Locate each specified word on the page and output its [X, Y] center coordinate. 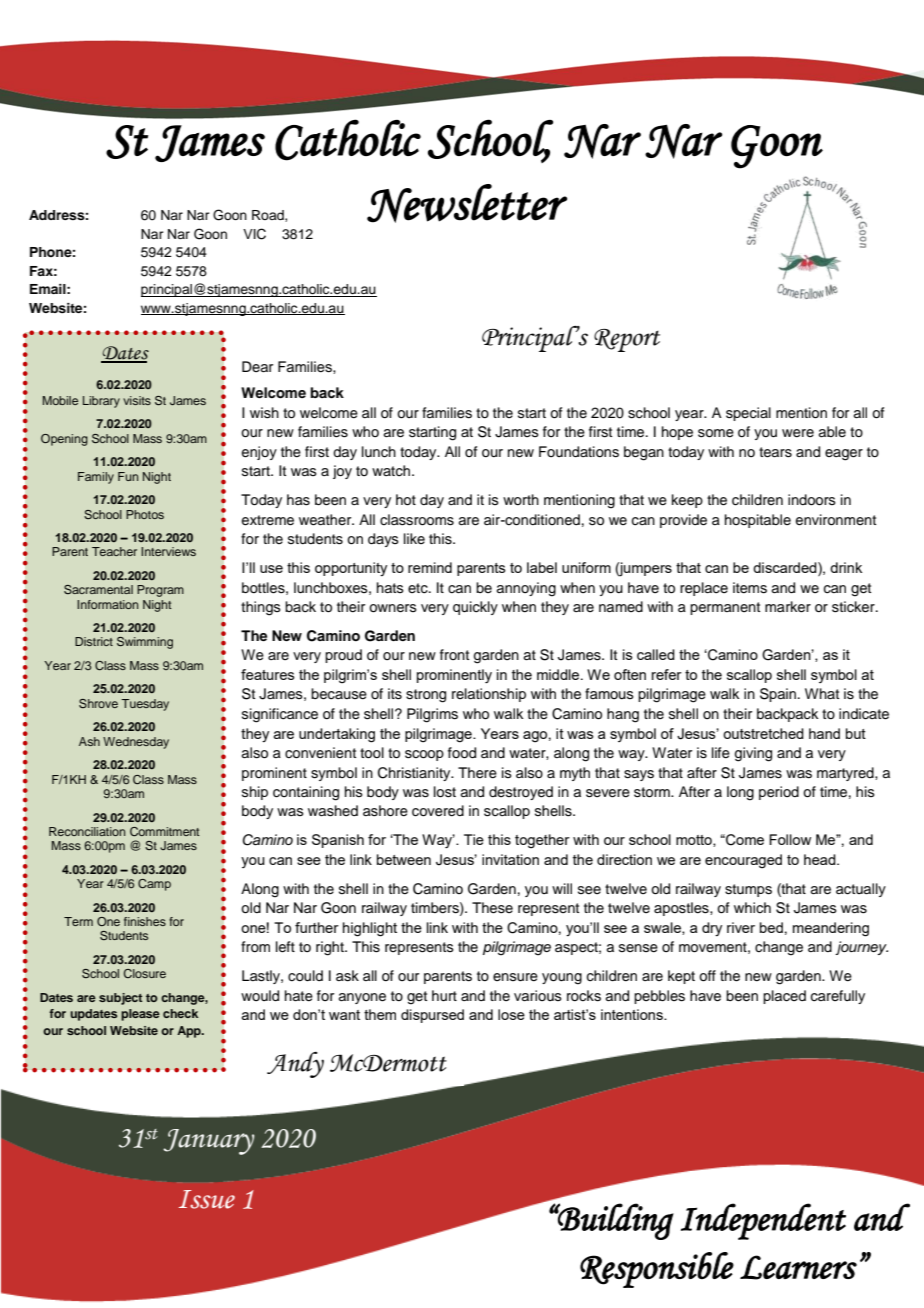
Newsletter [467, 203]
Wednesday [136, 743]
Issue [207, 1199]
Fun [128, 476]
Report [627, 340]
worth [521, 499]
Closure [145, 973]
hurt [444, 996]
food [462, 753]
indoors [812, 500]
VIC [254, 234]
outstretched [763, 733]
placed [784, 997]
